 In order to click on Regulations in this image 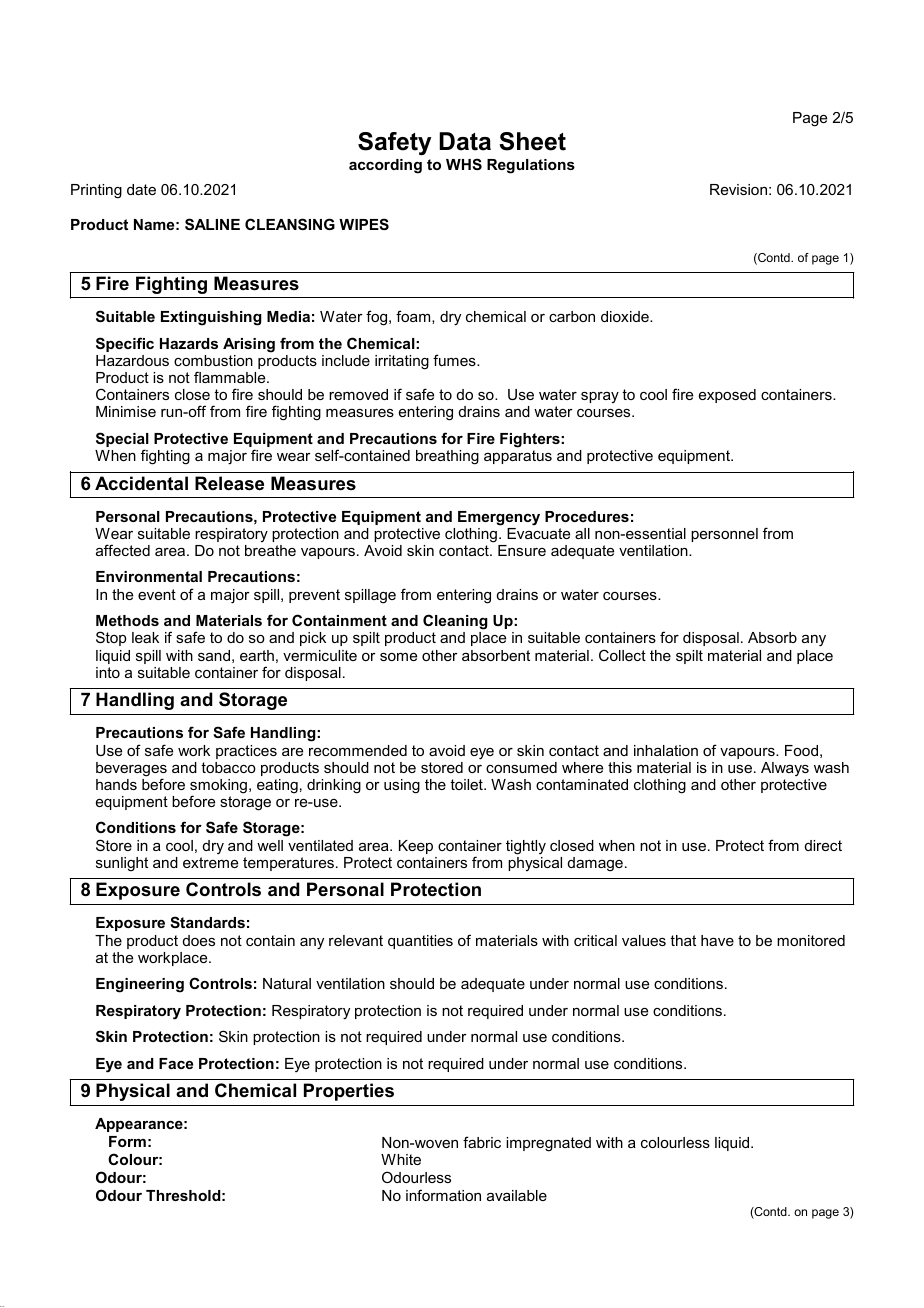, I will do `click(531, 166)`.
